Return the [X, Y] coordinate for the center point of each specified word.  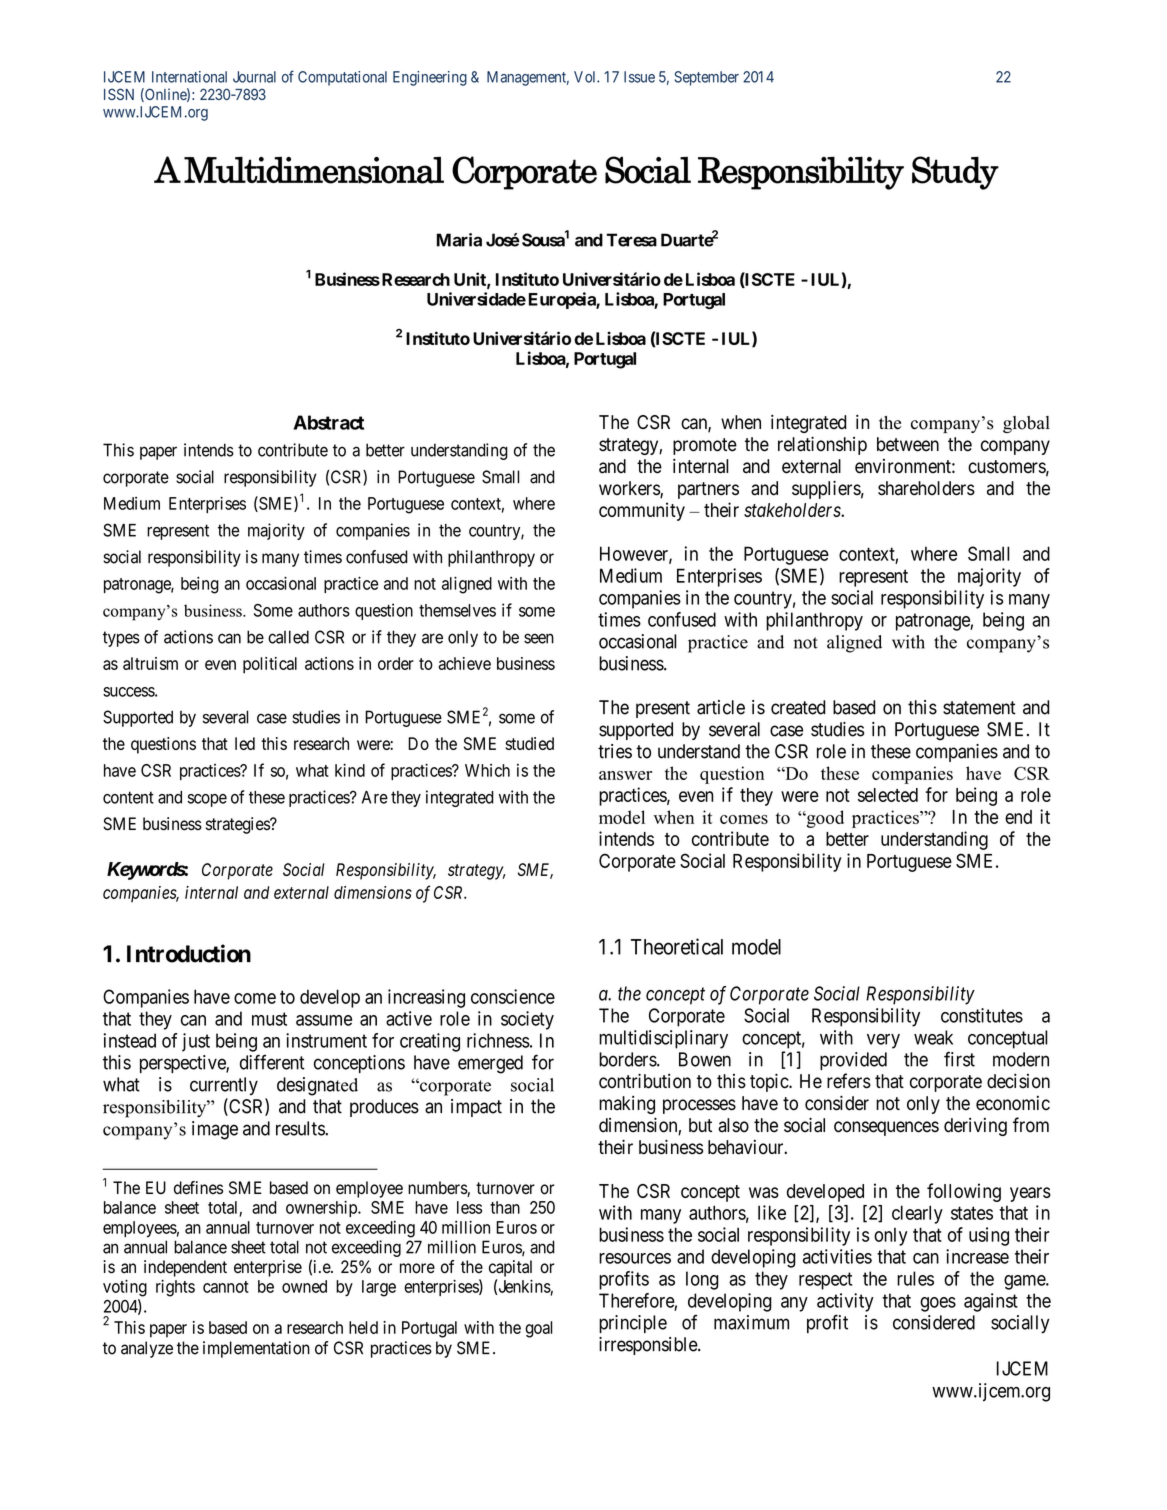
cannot [226, 1287]
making [627, 1105]
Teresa [632, 240]
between [908, 444]
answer [625, 775]
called [288, 637]
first [959, 1059]
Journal [254, 77]
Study [955, 173]
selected [888, 795]
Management [528, 78]
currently [224, 1086]
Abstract [329, 422]
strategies [238, 825]
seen [539, 638]
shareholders [926, 488]
